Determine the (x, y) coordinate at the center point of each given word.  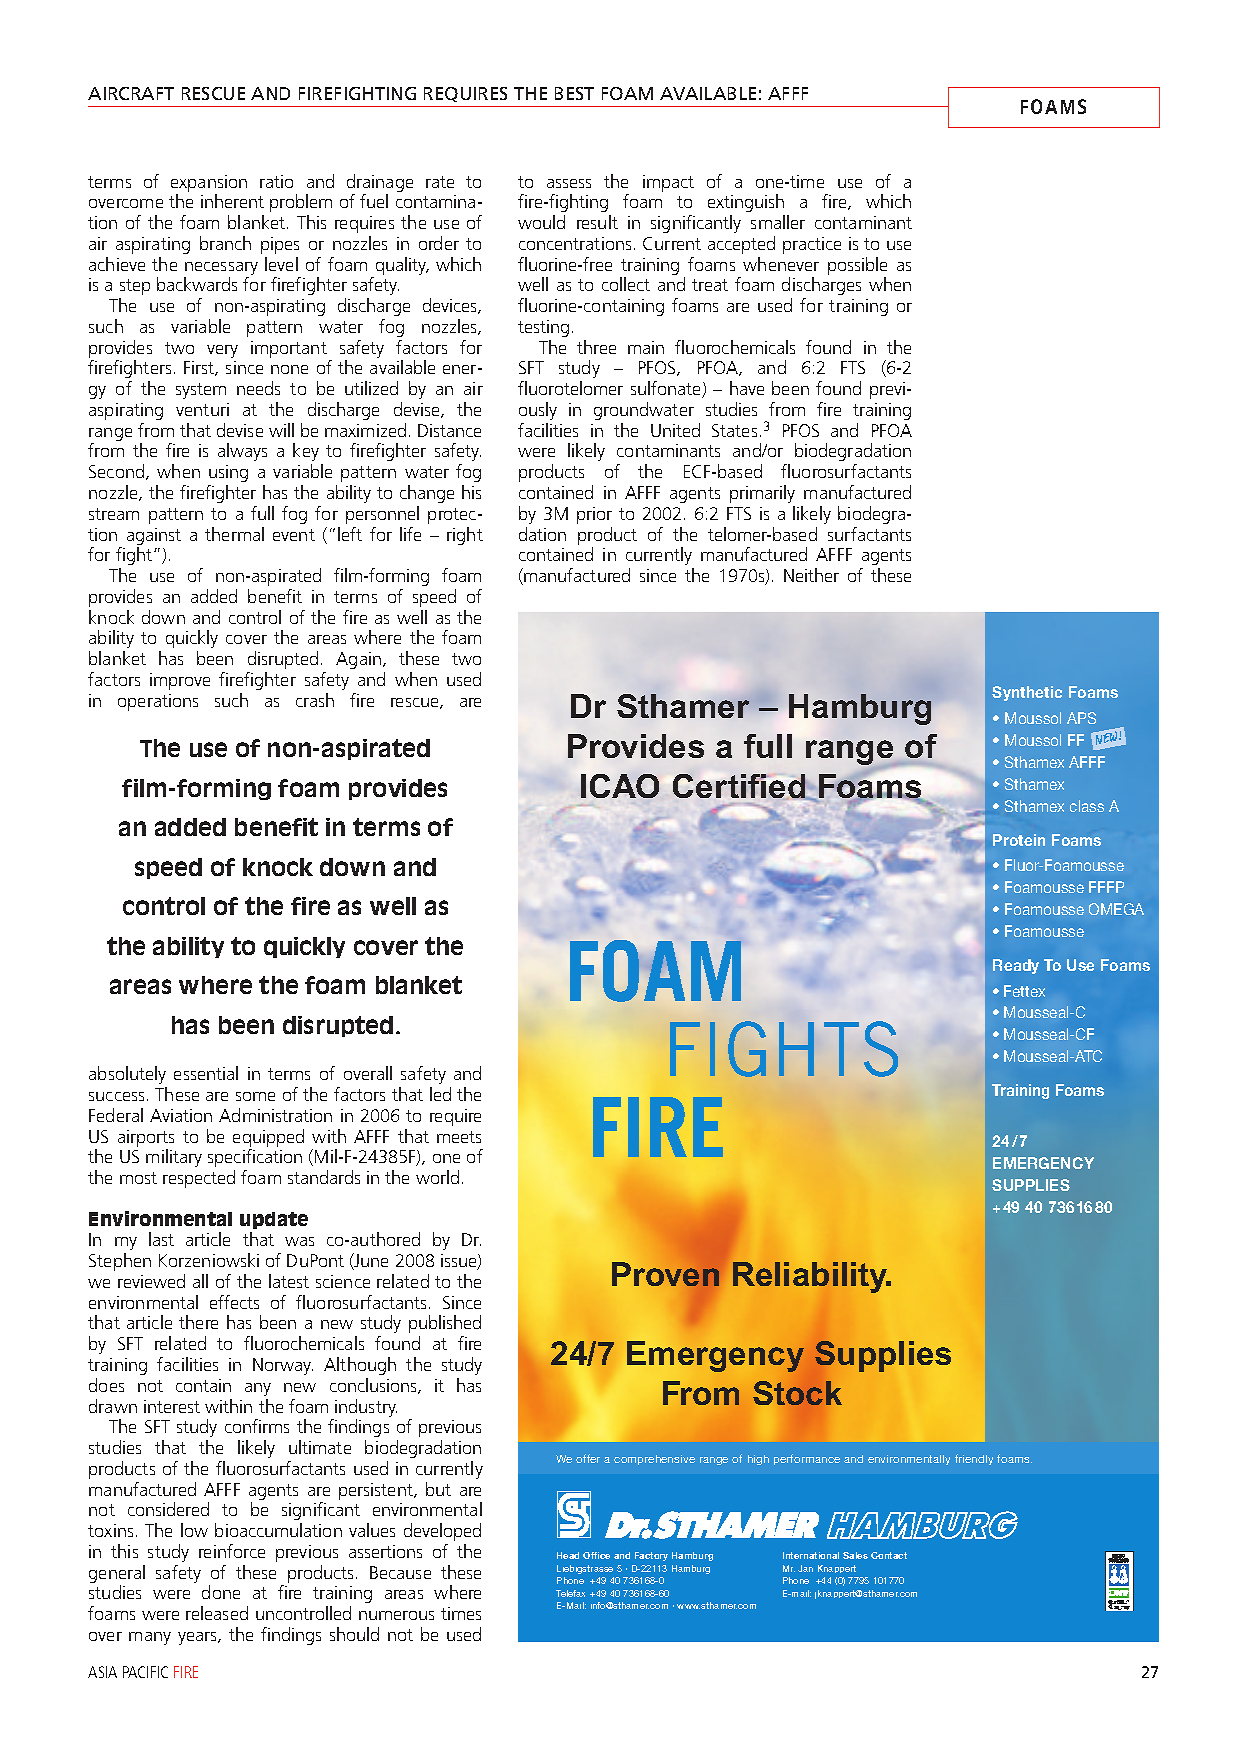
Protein (1019, 840)
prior (594, 515)
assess (569, 183)
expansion (209, 183)
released (217, 1613)
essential (206, 1073)
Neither (811, 575)
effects (234, 1302)
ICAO (620, 786)
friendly (974, 1459)
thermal (234, 534)
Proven (665, 1274)
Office (596, 1555)
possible (857, 266)
